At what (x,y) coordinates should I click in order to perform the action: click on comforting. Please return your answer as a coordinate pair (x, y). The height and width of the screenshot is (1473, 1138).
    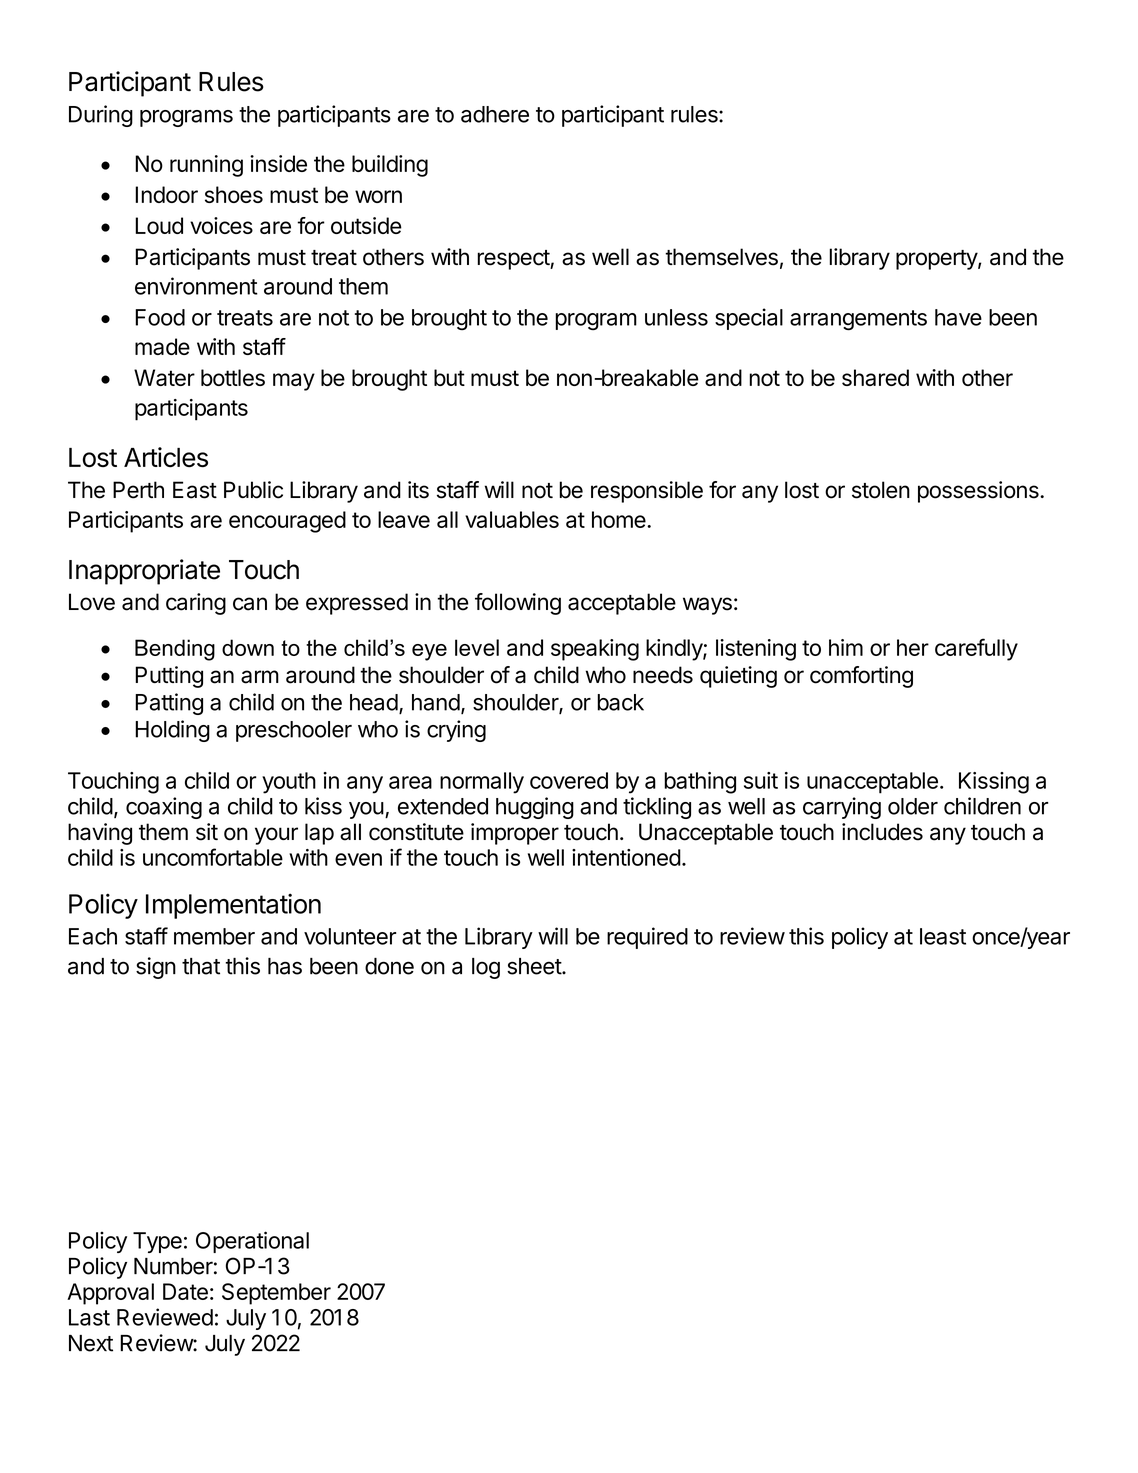
    Looking at the image, I should click on (861, 677).
